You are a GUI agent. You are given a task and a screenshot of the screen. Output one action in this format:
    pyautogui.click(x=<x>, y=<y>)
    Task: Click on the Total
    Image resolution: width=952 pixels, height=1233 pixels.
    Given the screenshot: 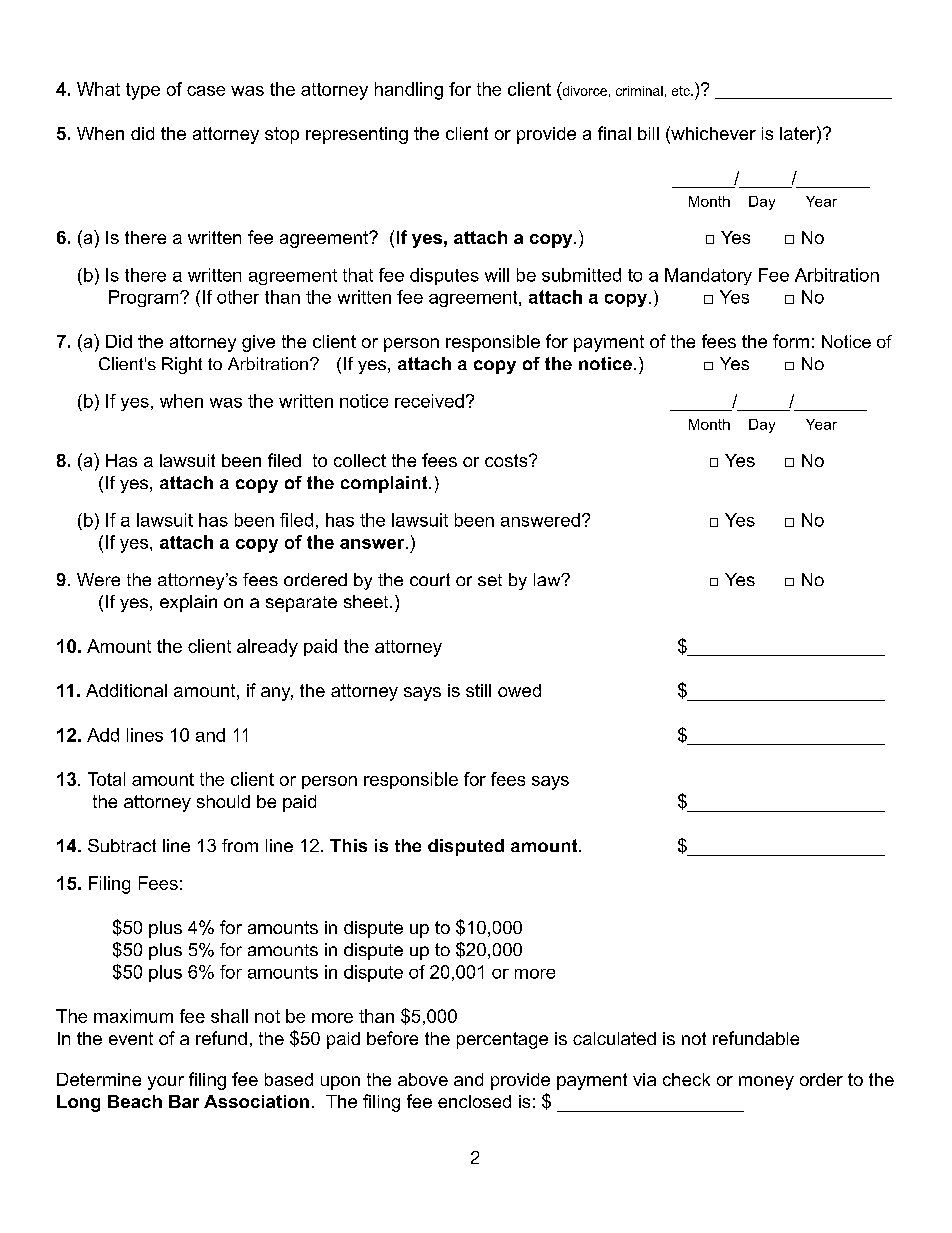 What is the action you would take?
    pyautogui.click(x=106, y=779)
